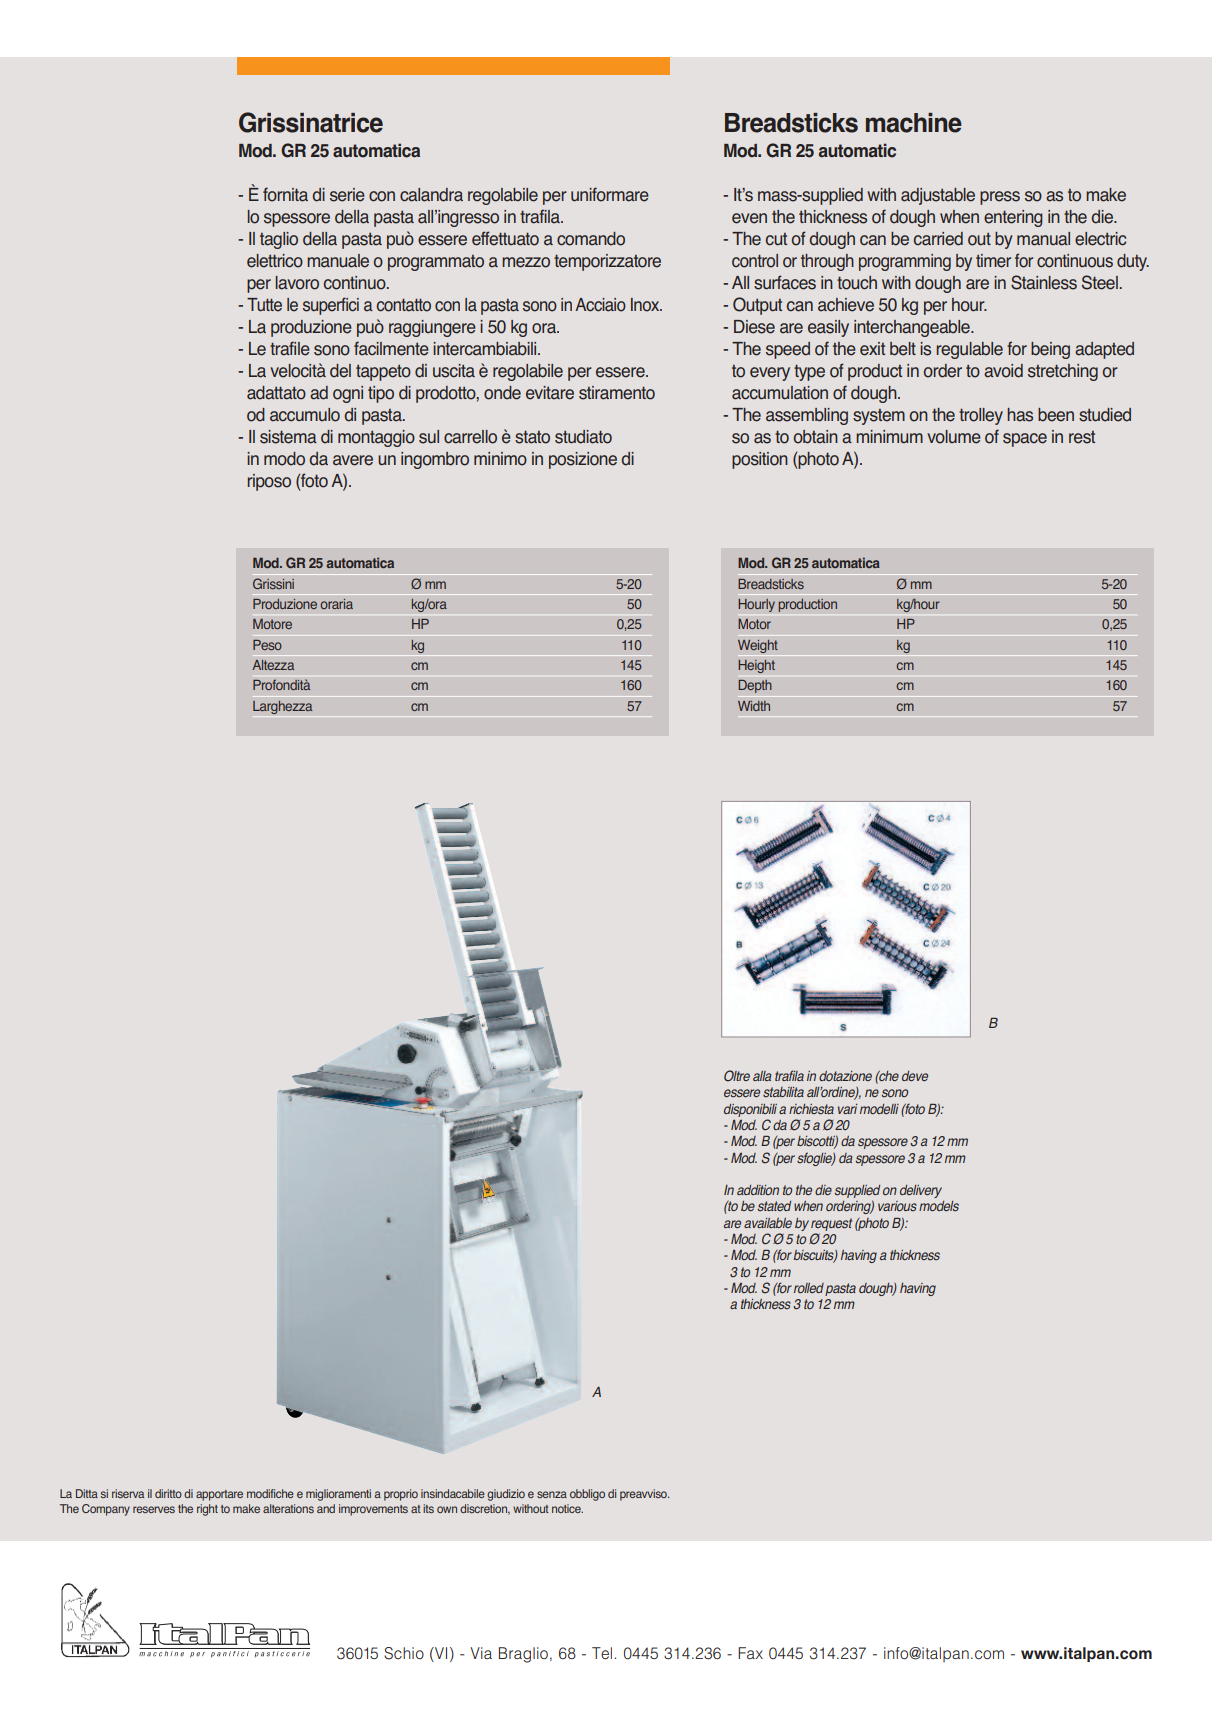 This document has width=1212, height=1714. What do you see at coordinates (1025, 440) in the document?
I see `space` at bounding box center [1025, 440].
